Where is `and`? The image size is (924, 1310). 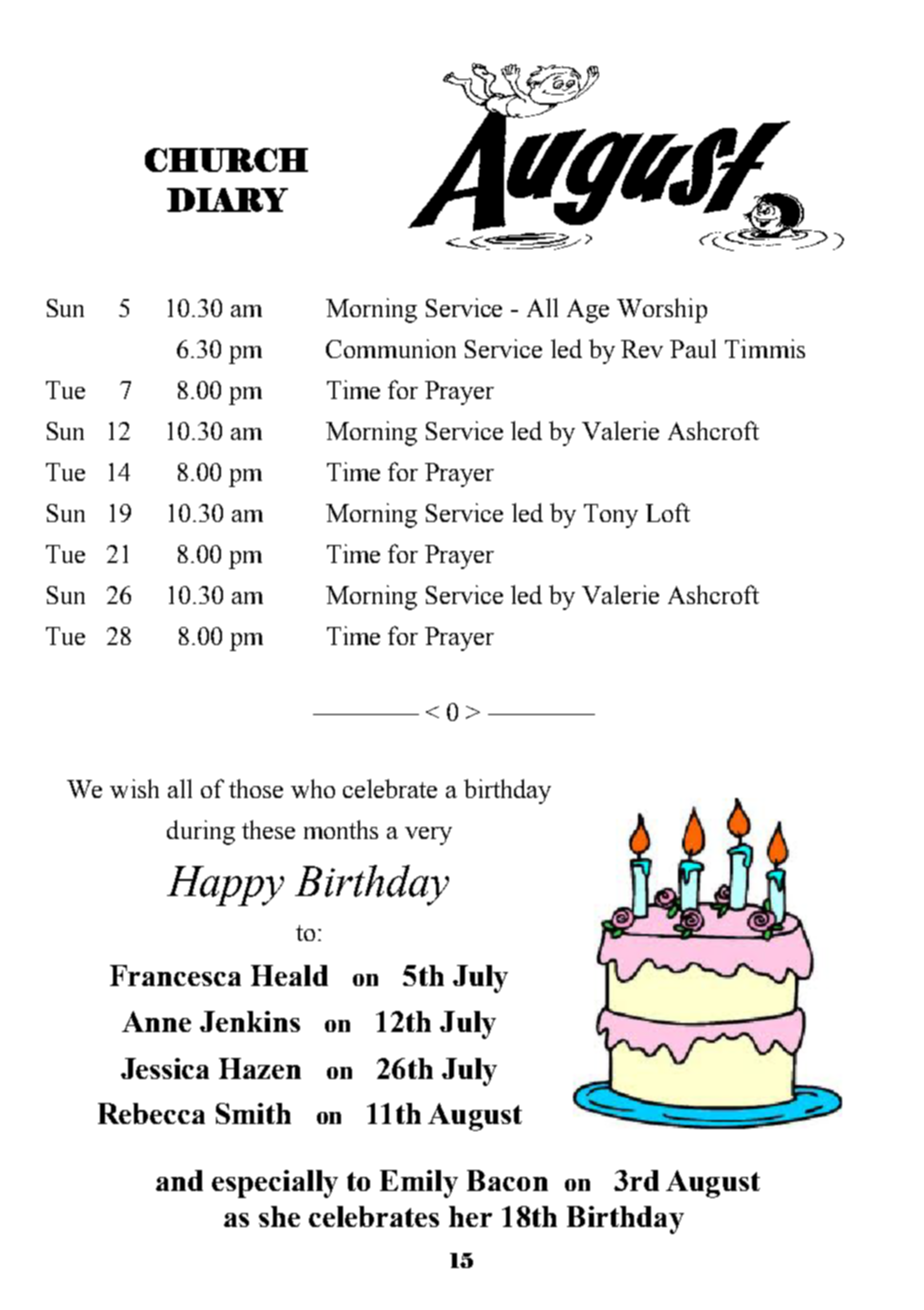
and is located at coordinates (179, 1180).
